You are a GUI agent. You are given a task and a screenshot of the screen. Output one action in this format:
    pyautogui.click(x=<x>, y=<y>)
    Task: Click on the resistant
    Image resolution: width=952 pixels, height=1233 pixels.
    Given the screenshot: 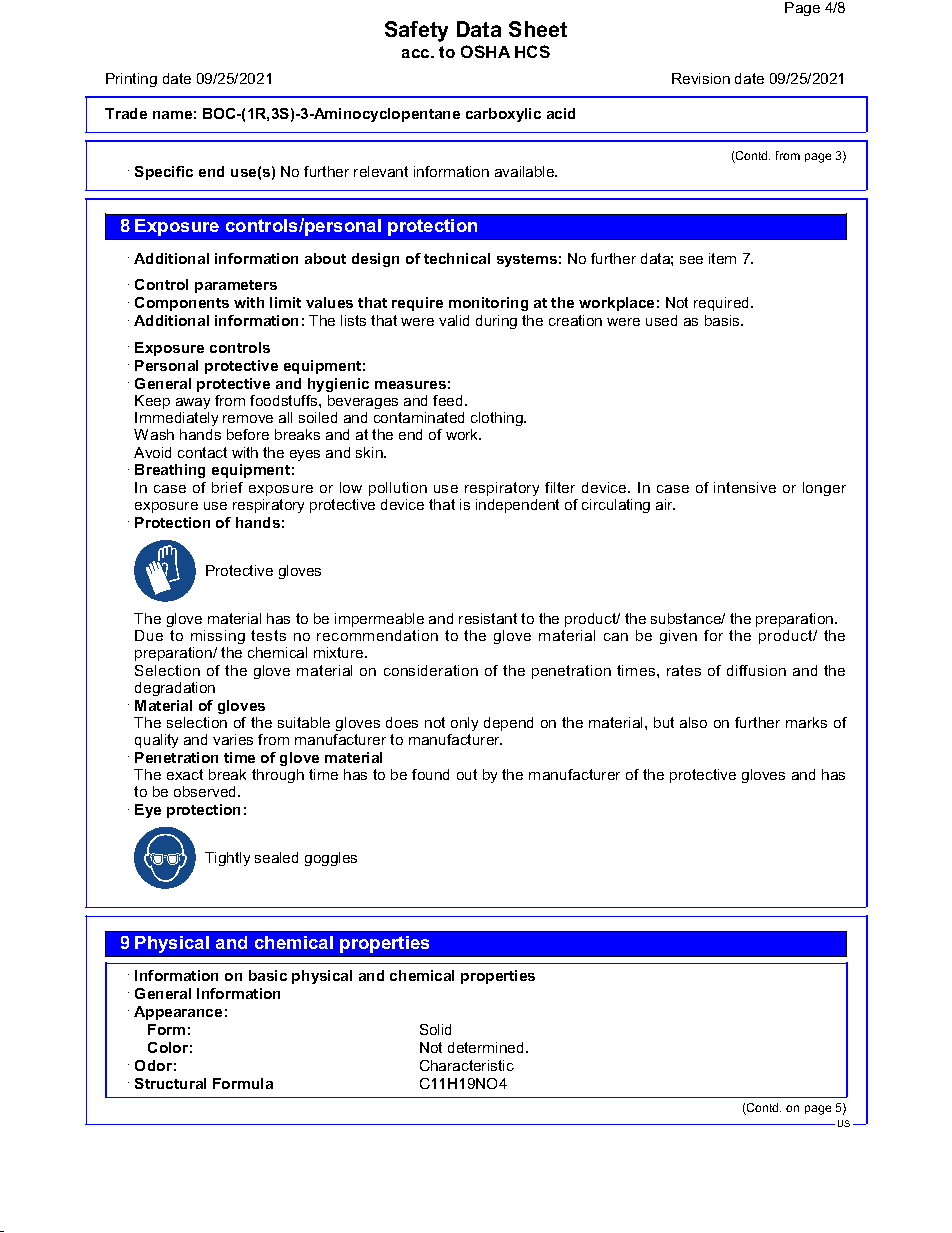 What is the action you would take?
    pyautogui.click(x=488, y=618)
